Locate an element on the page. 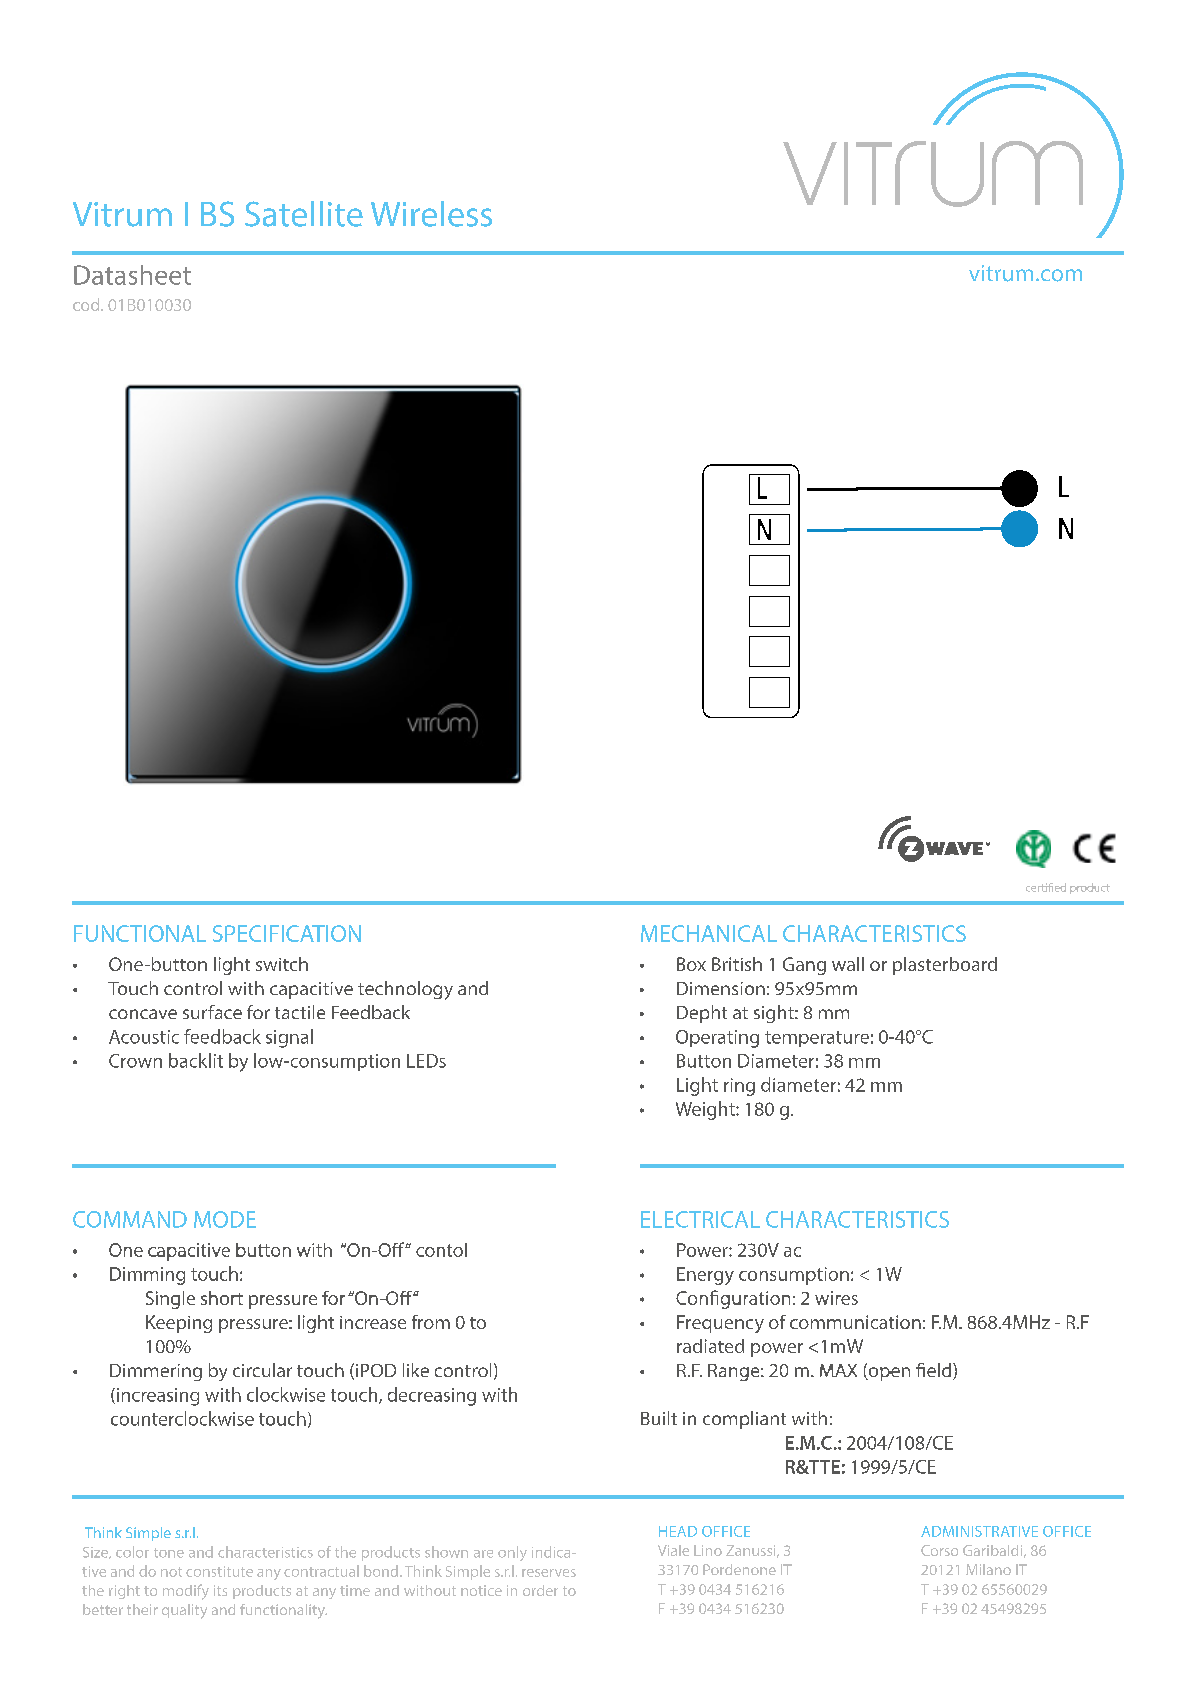  reserves is located at coordinates (549, 1573).
